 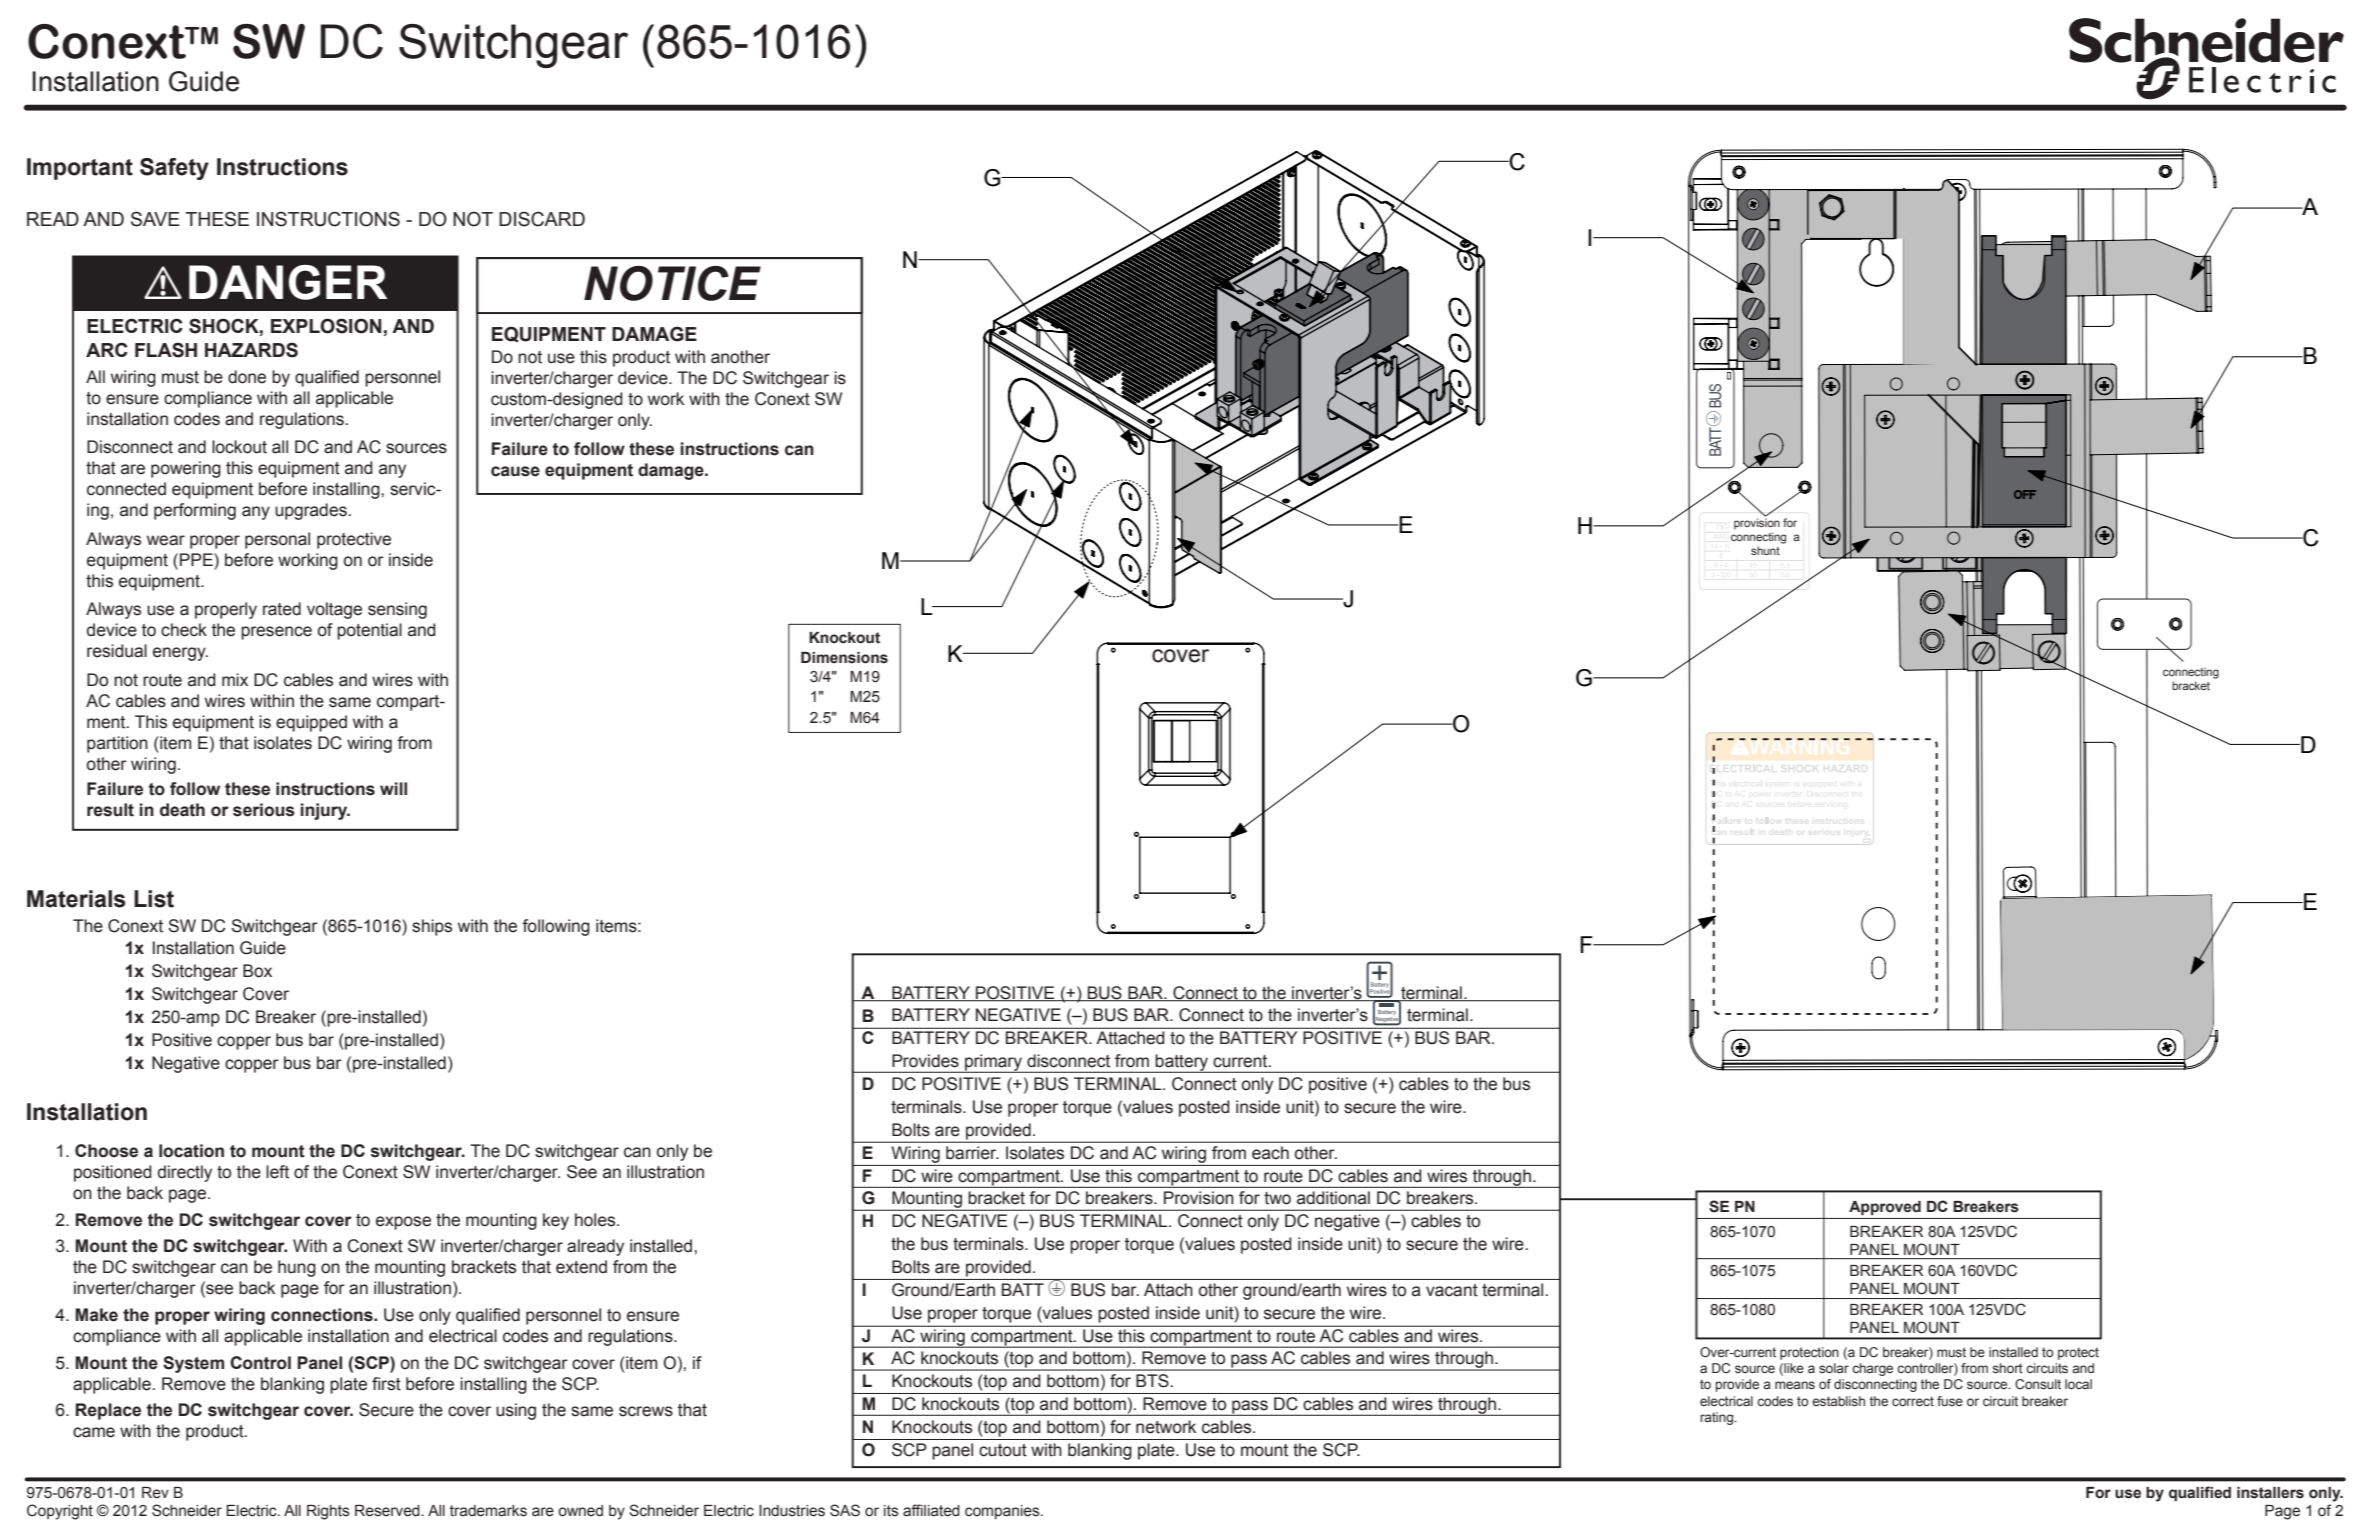 What do you see at coordinates (155, 219) in the page?
I see `SAVE` at bounding box center [155, 219].
